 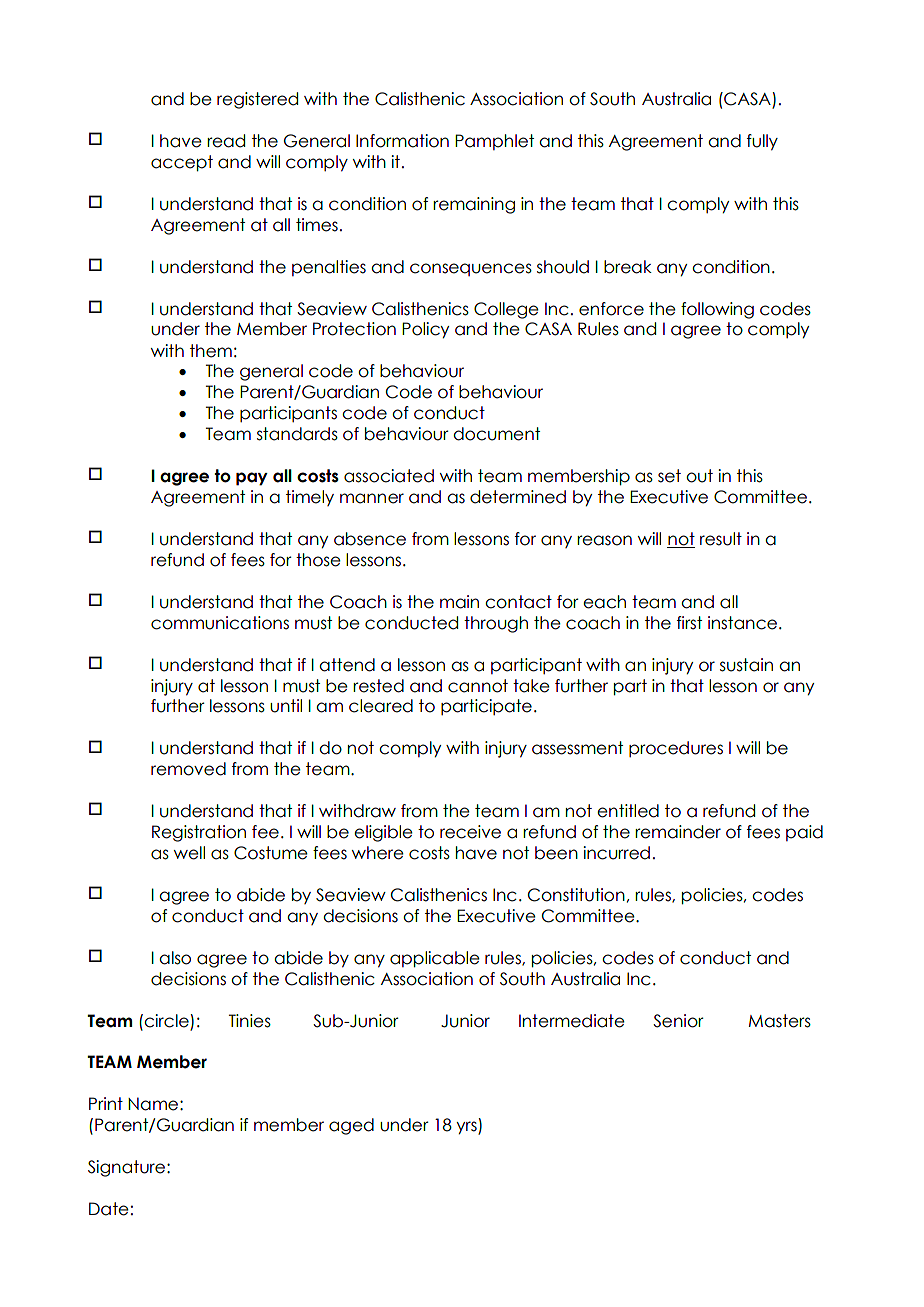 What do you see at coordinates (226, 141) in the document?
I see `read` at bounding box center [226, 141].
